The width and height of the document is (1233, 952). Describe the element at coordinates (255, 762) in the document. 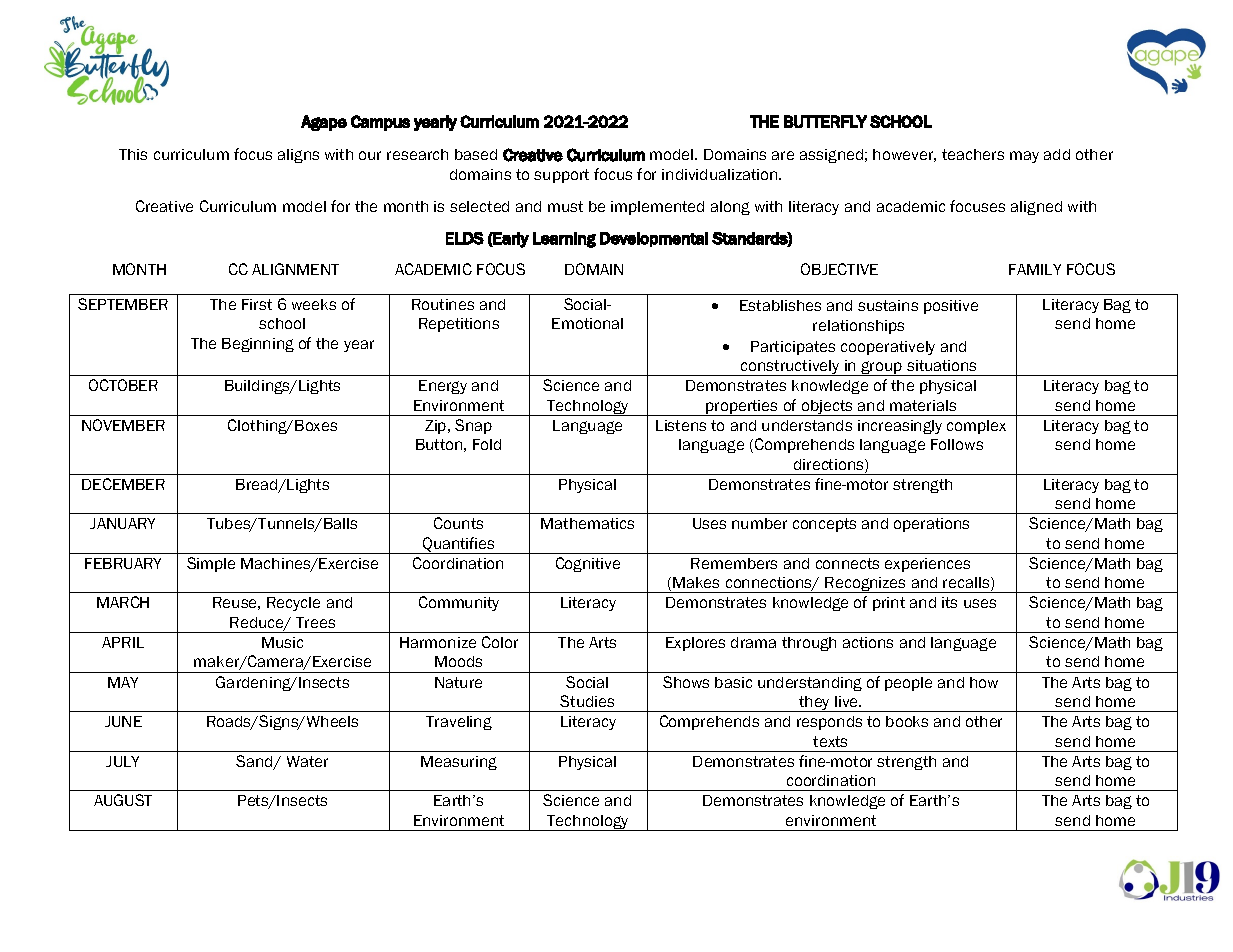

I see `Sand` at that location.
